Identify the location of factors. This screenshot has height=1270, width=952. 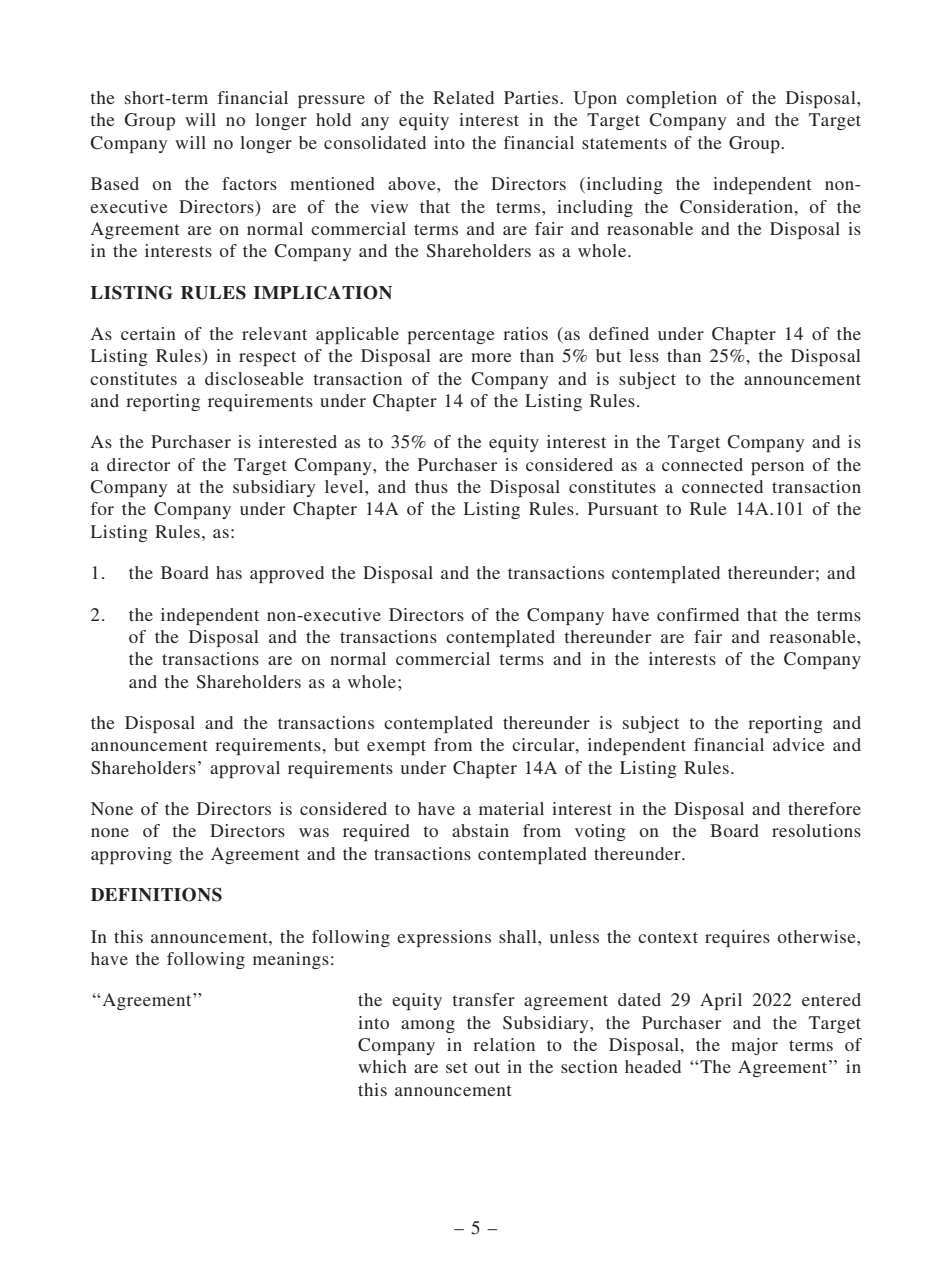
(249, 183).
